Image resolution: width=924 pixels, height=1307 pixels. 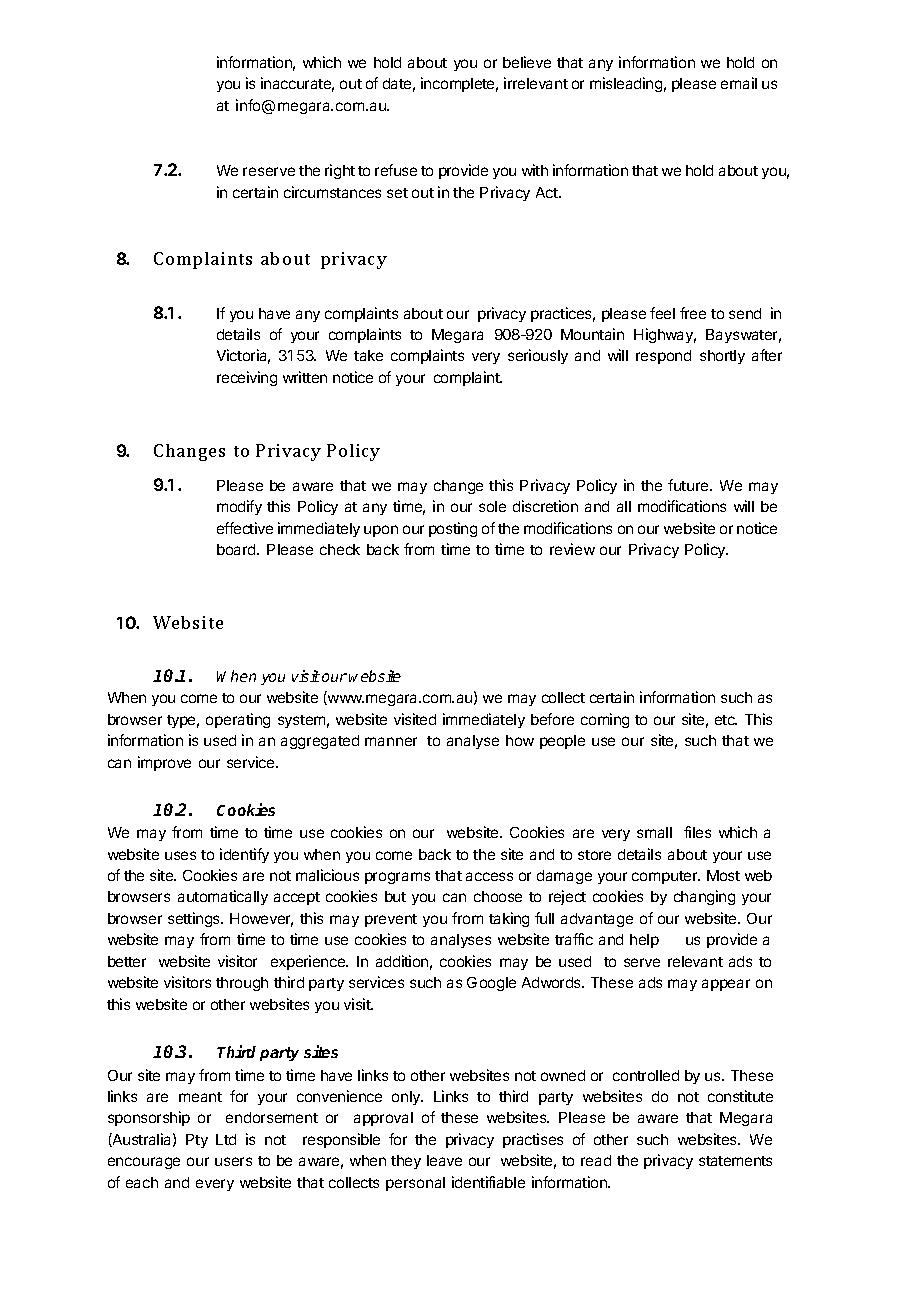 What do you see at coordinates (237, 549) in the screenshot?
I see `board` at bounding box center [237, 549].
